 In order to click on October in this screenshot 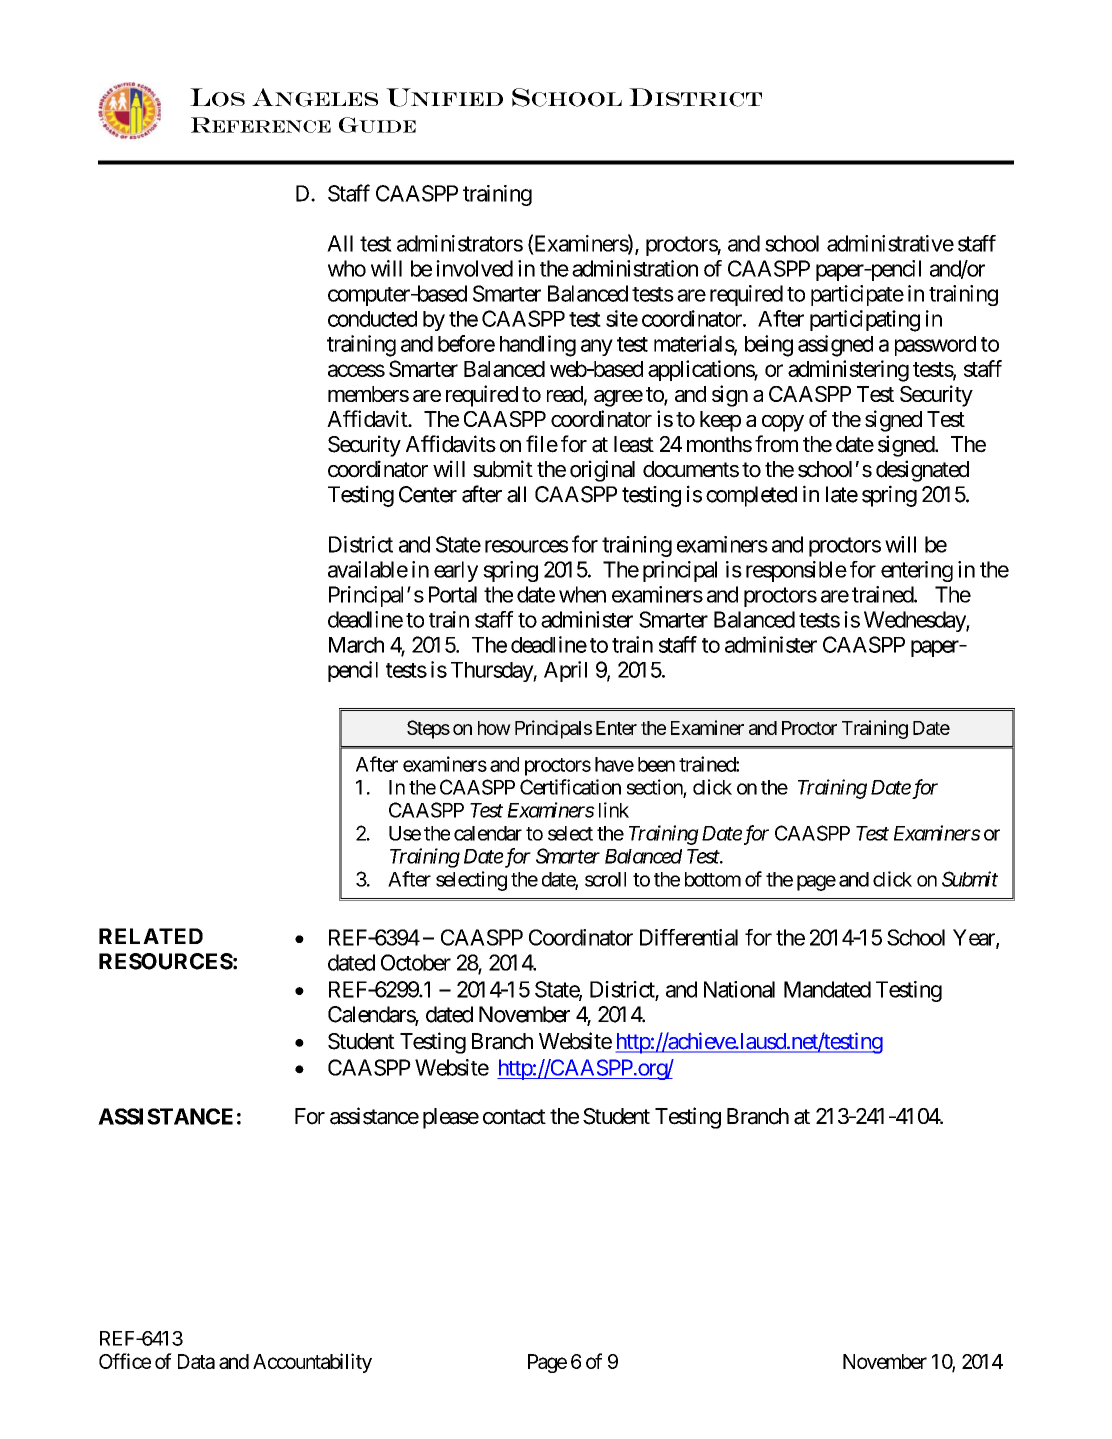, I will do `click(416, 962)`.
